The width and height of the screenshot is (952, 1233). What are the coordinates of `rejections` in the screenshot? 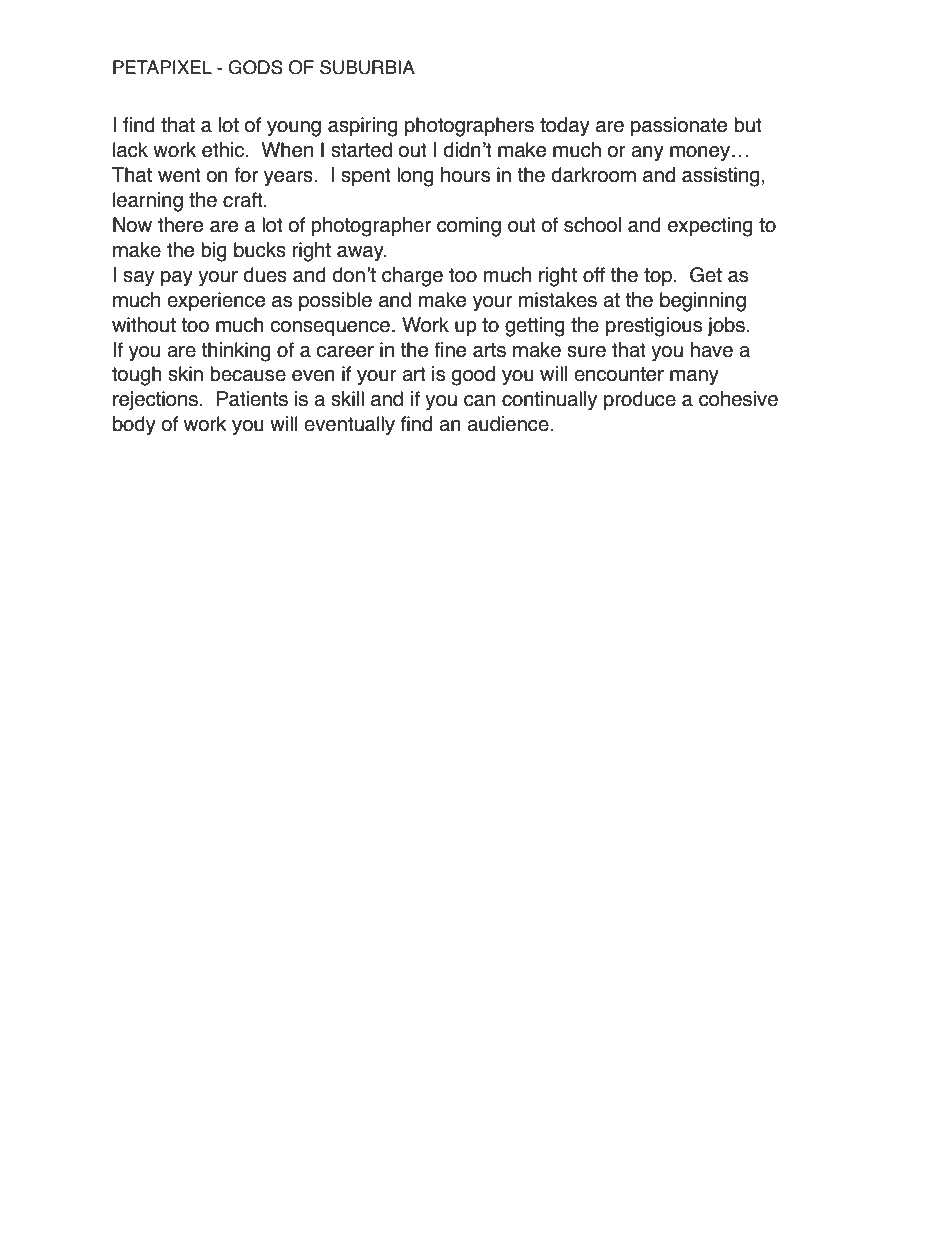 It's located at (155, 401).
